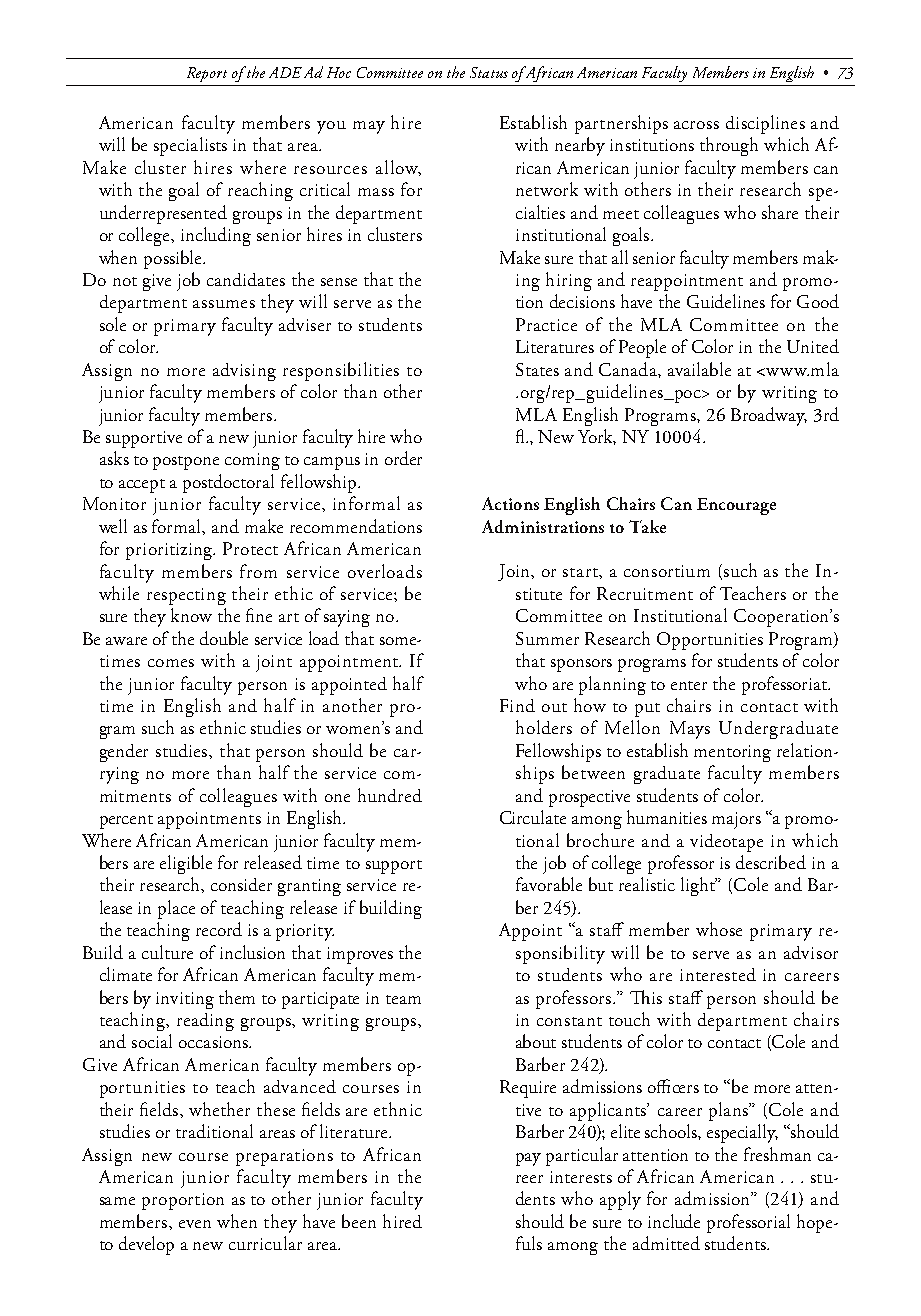  I want to click on pay, so click(528, 1159).
